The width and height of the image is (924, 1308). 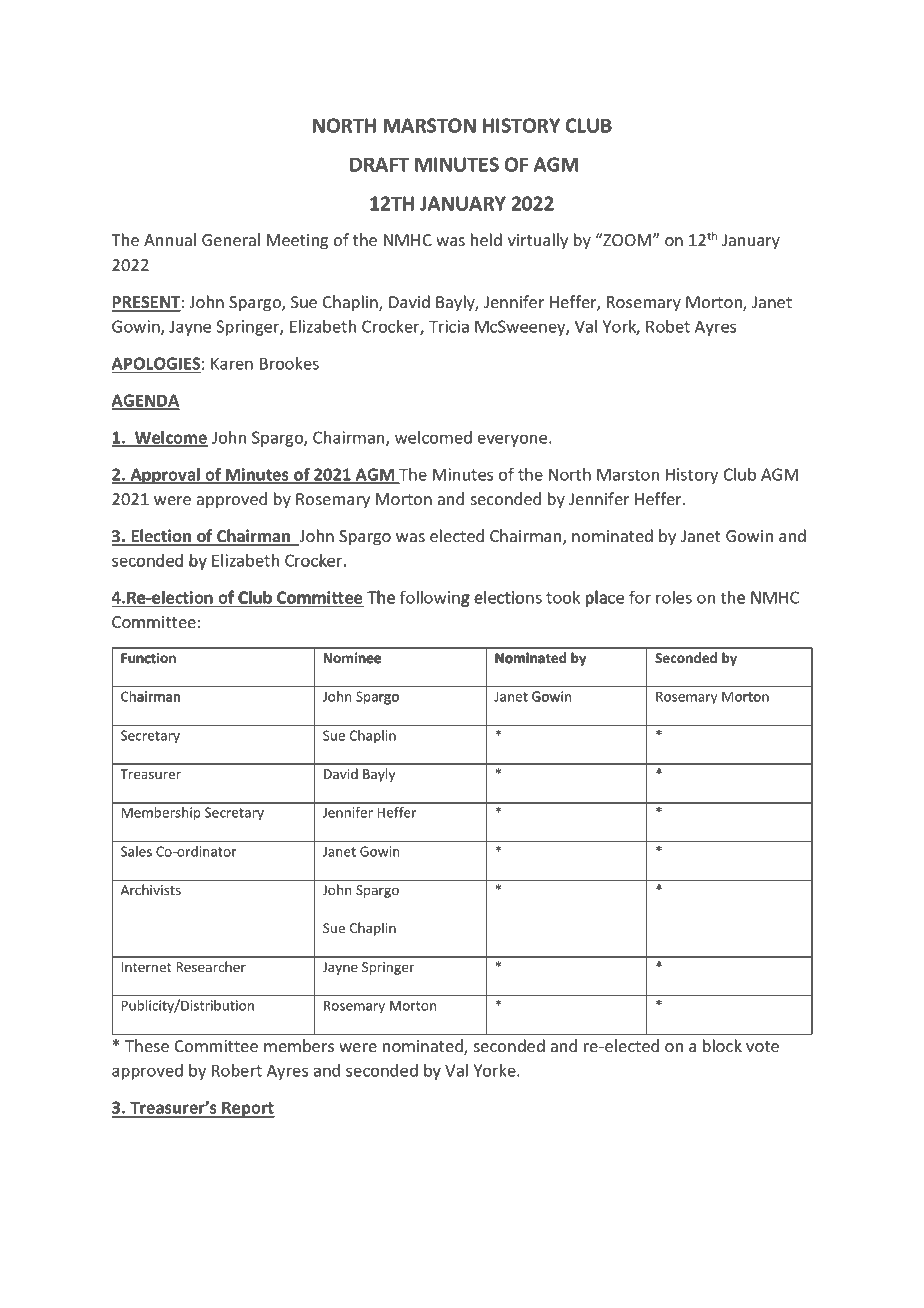 What do you see at coordinates (165, 476) in the image?
I see `Approval` at bounding box center [165, 476].
